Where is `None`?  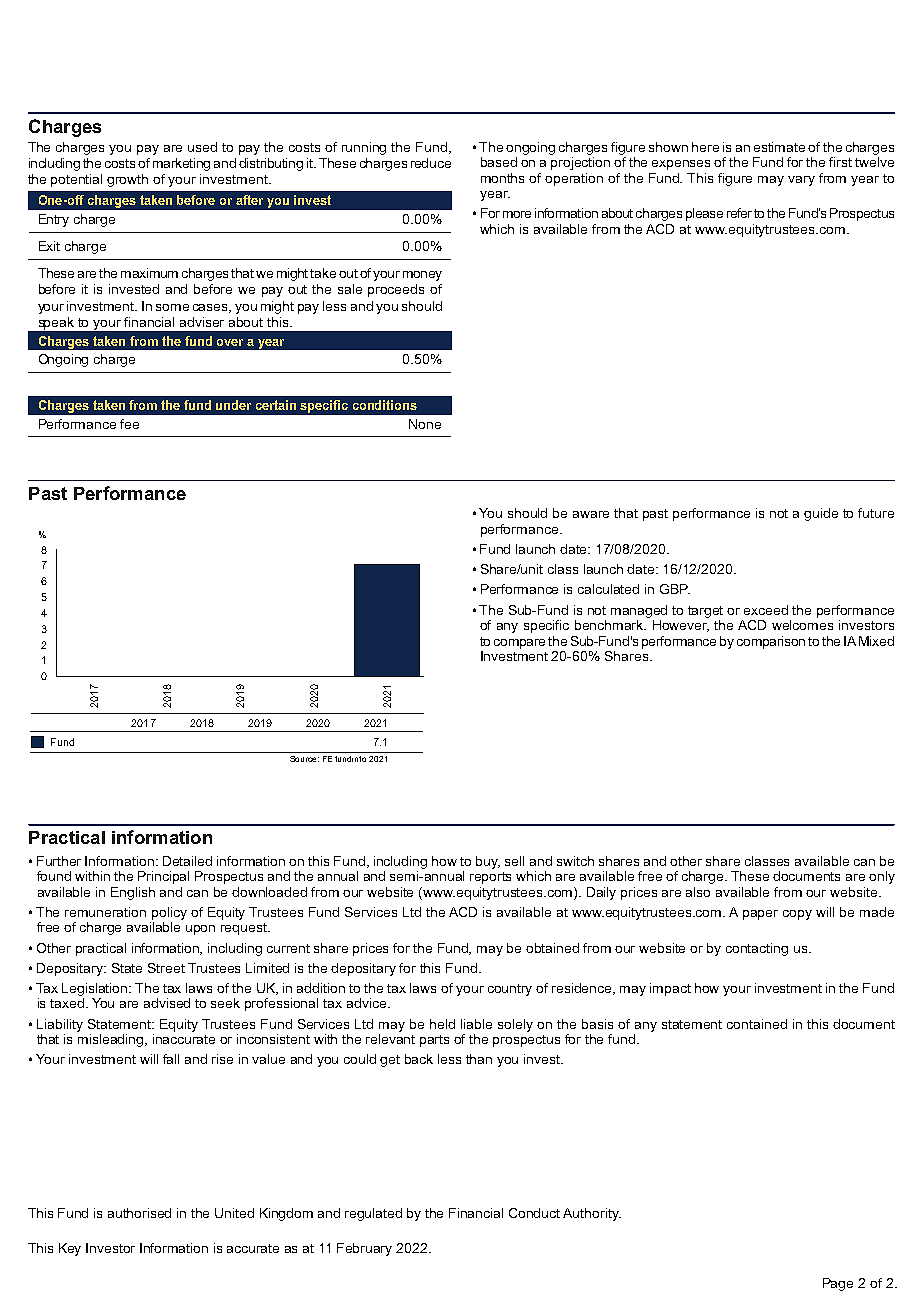
None is located at coordinates (425, 424).
